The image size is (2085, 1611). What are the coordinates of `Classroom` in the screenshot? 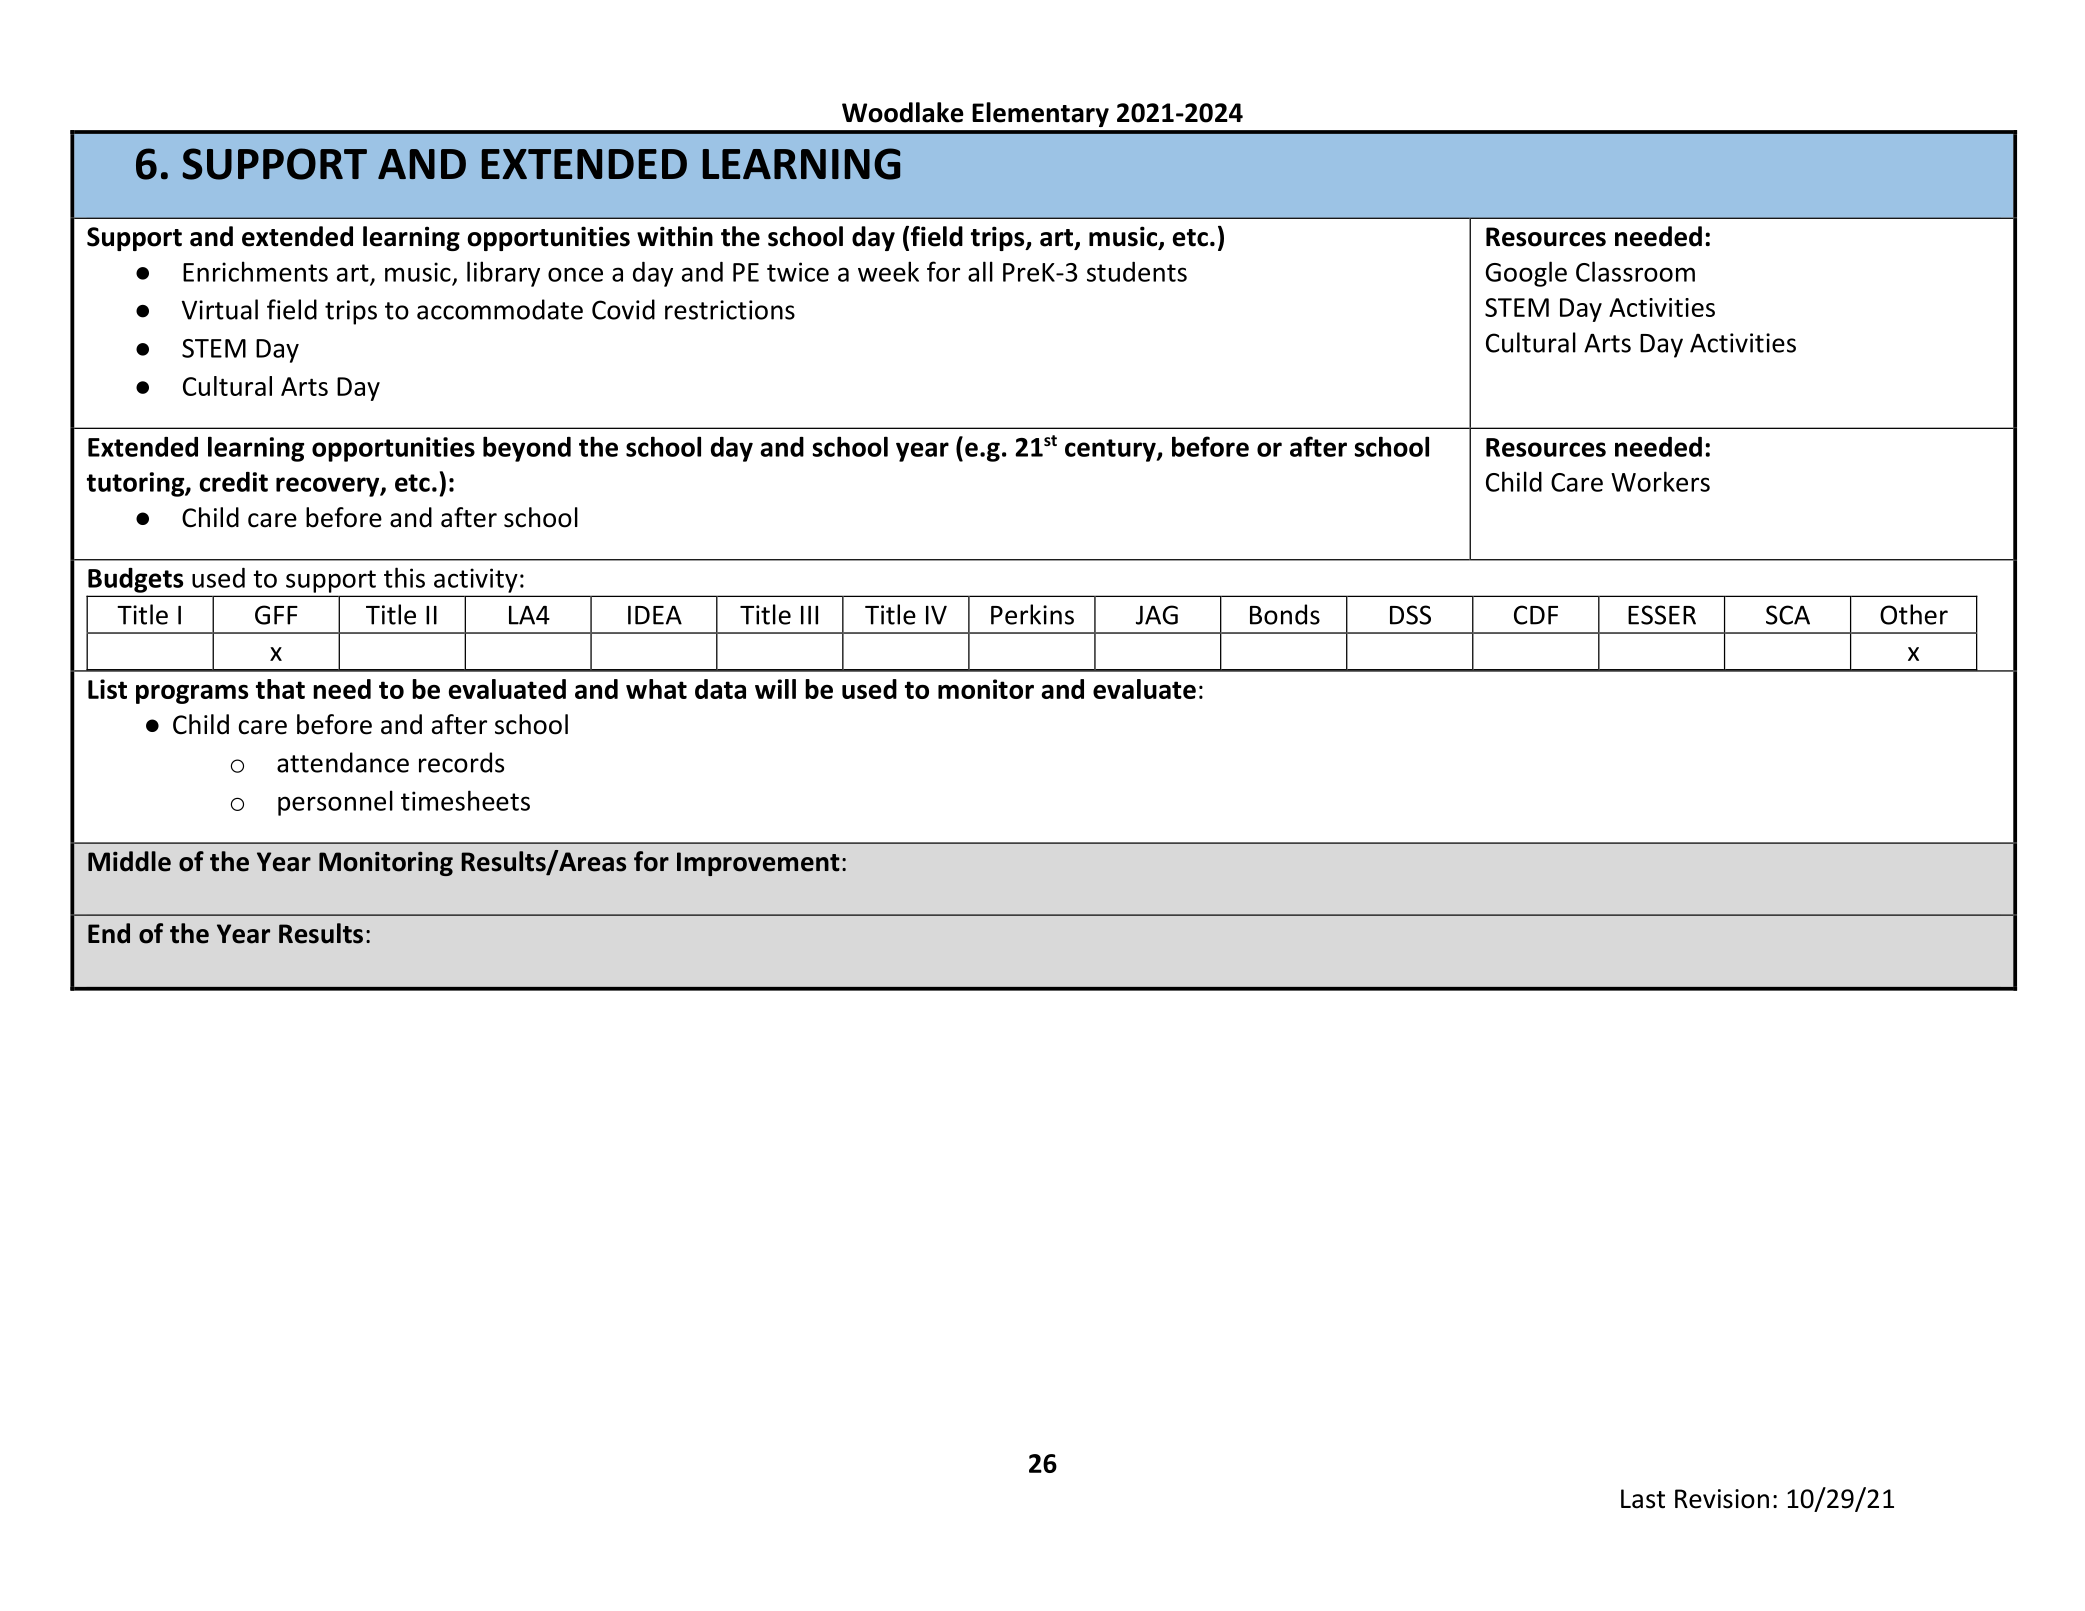 It's located at (1635, 271).
